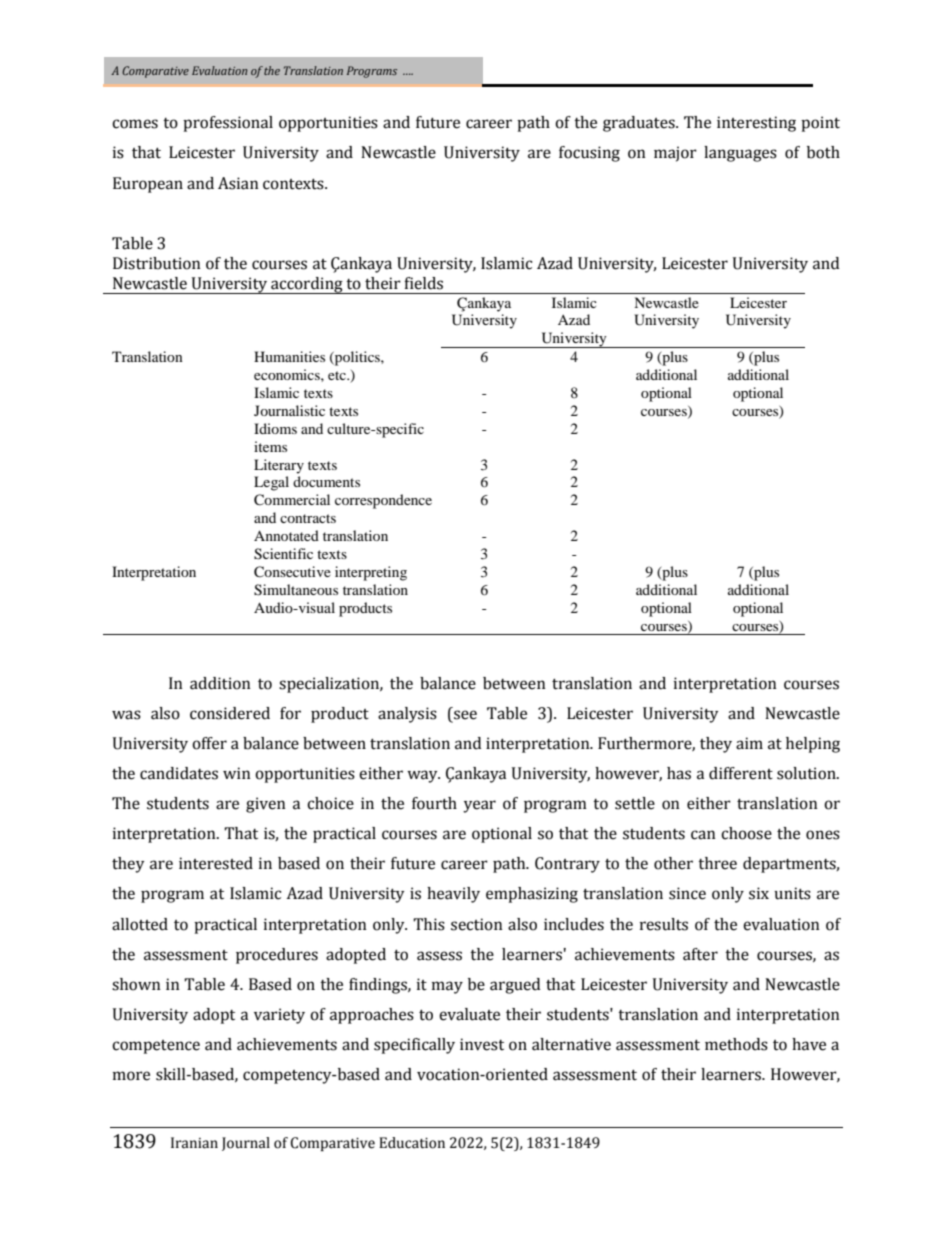  Describe the element at coordinates (465, 715) in the screenshot. I see `see` at that location.
